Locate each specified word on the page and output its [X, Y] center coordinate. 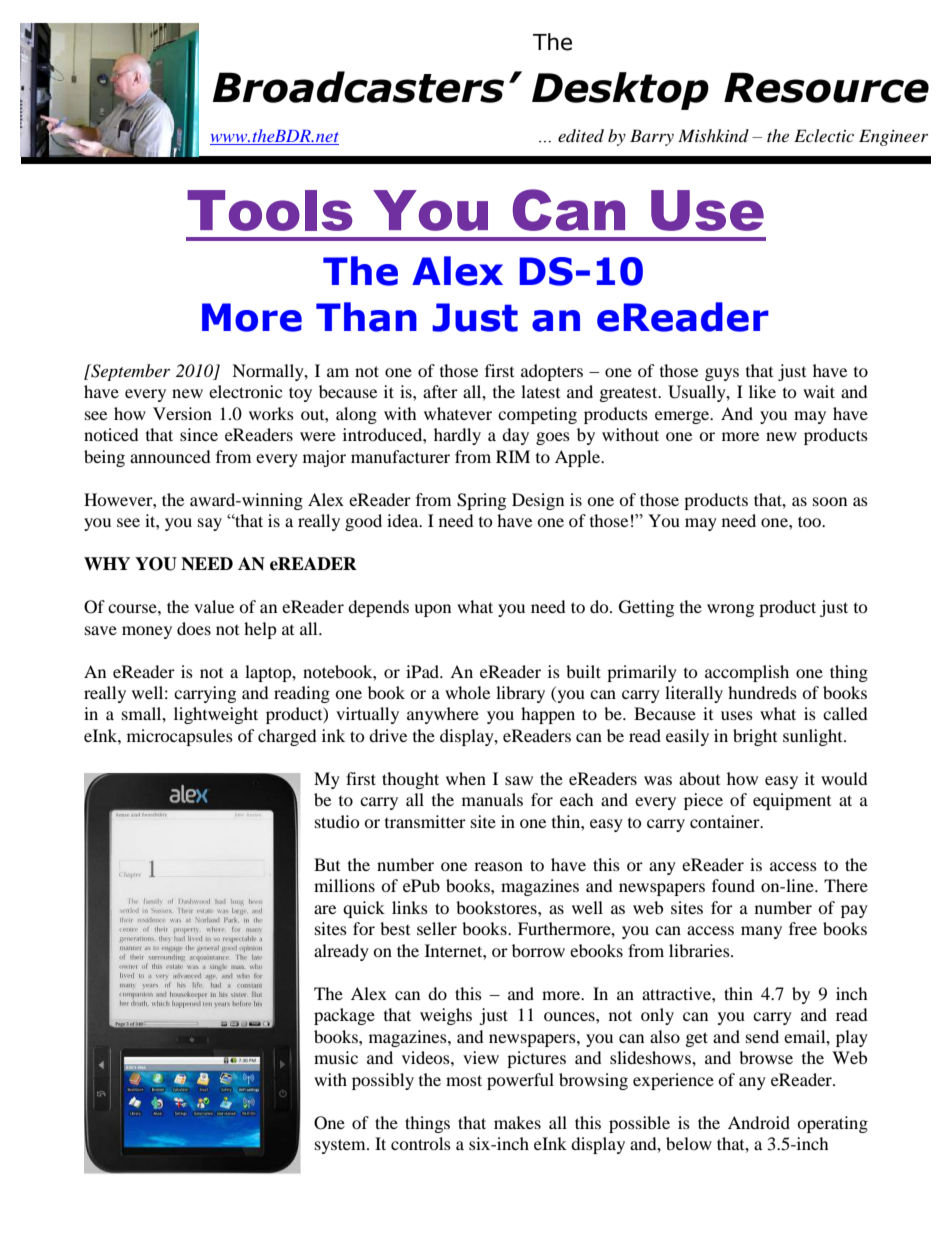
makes [517, 1122]
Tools [270, 210]
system [341, 1146]
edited [581, 135]
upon [432, 610]
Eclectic [824, 135]
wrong [730, 610]
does [194, 628]
